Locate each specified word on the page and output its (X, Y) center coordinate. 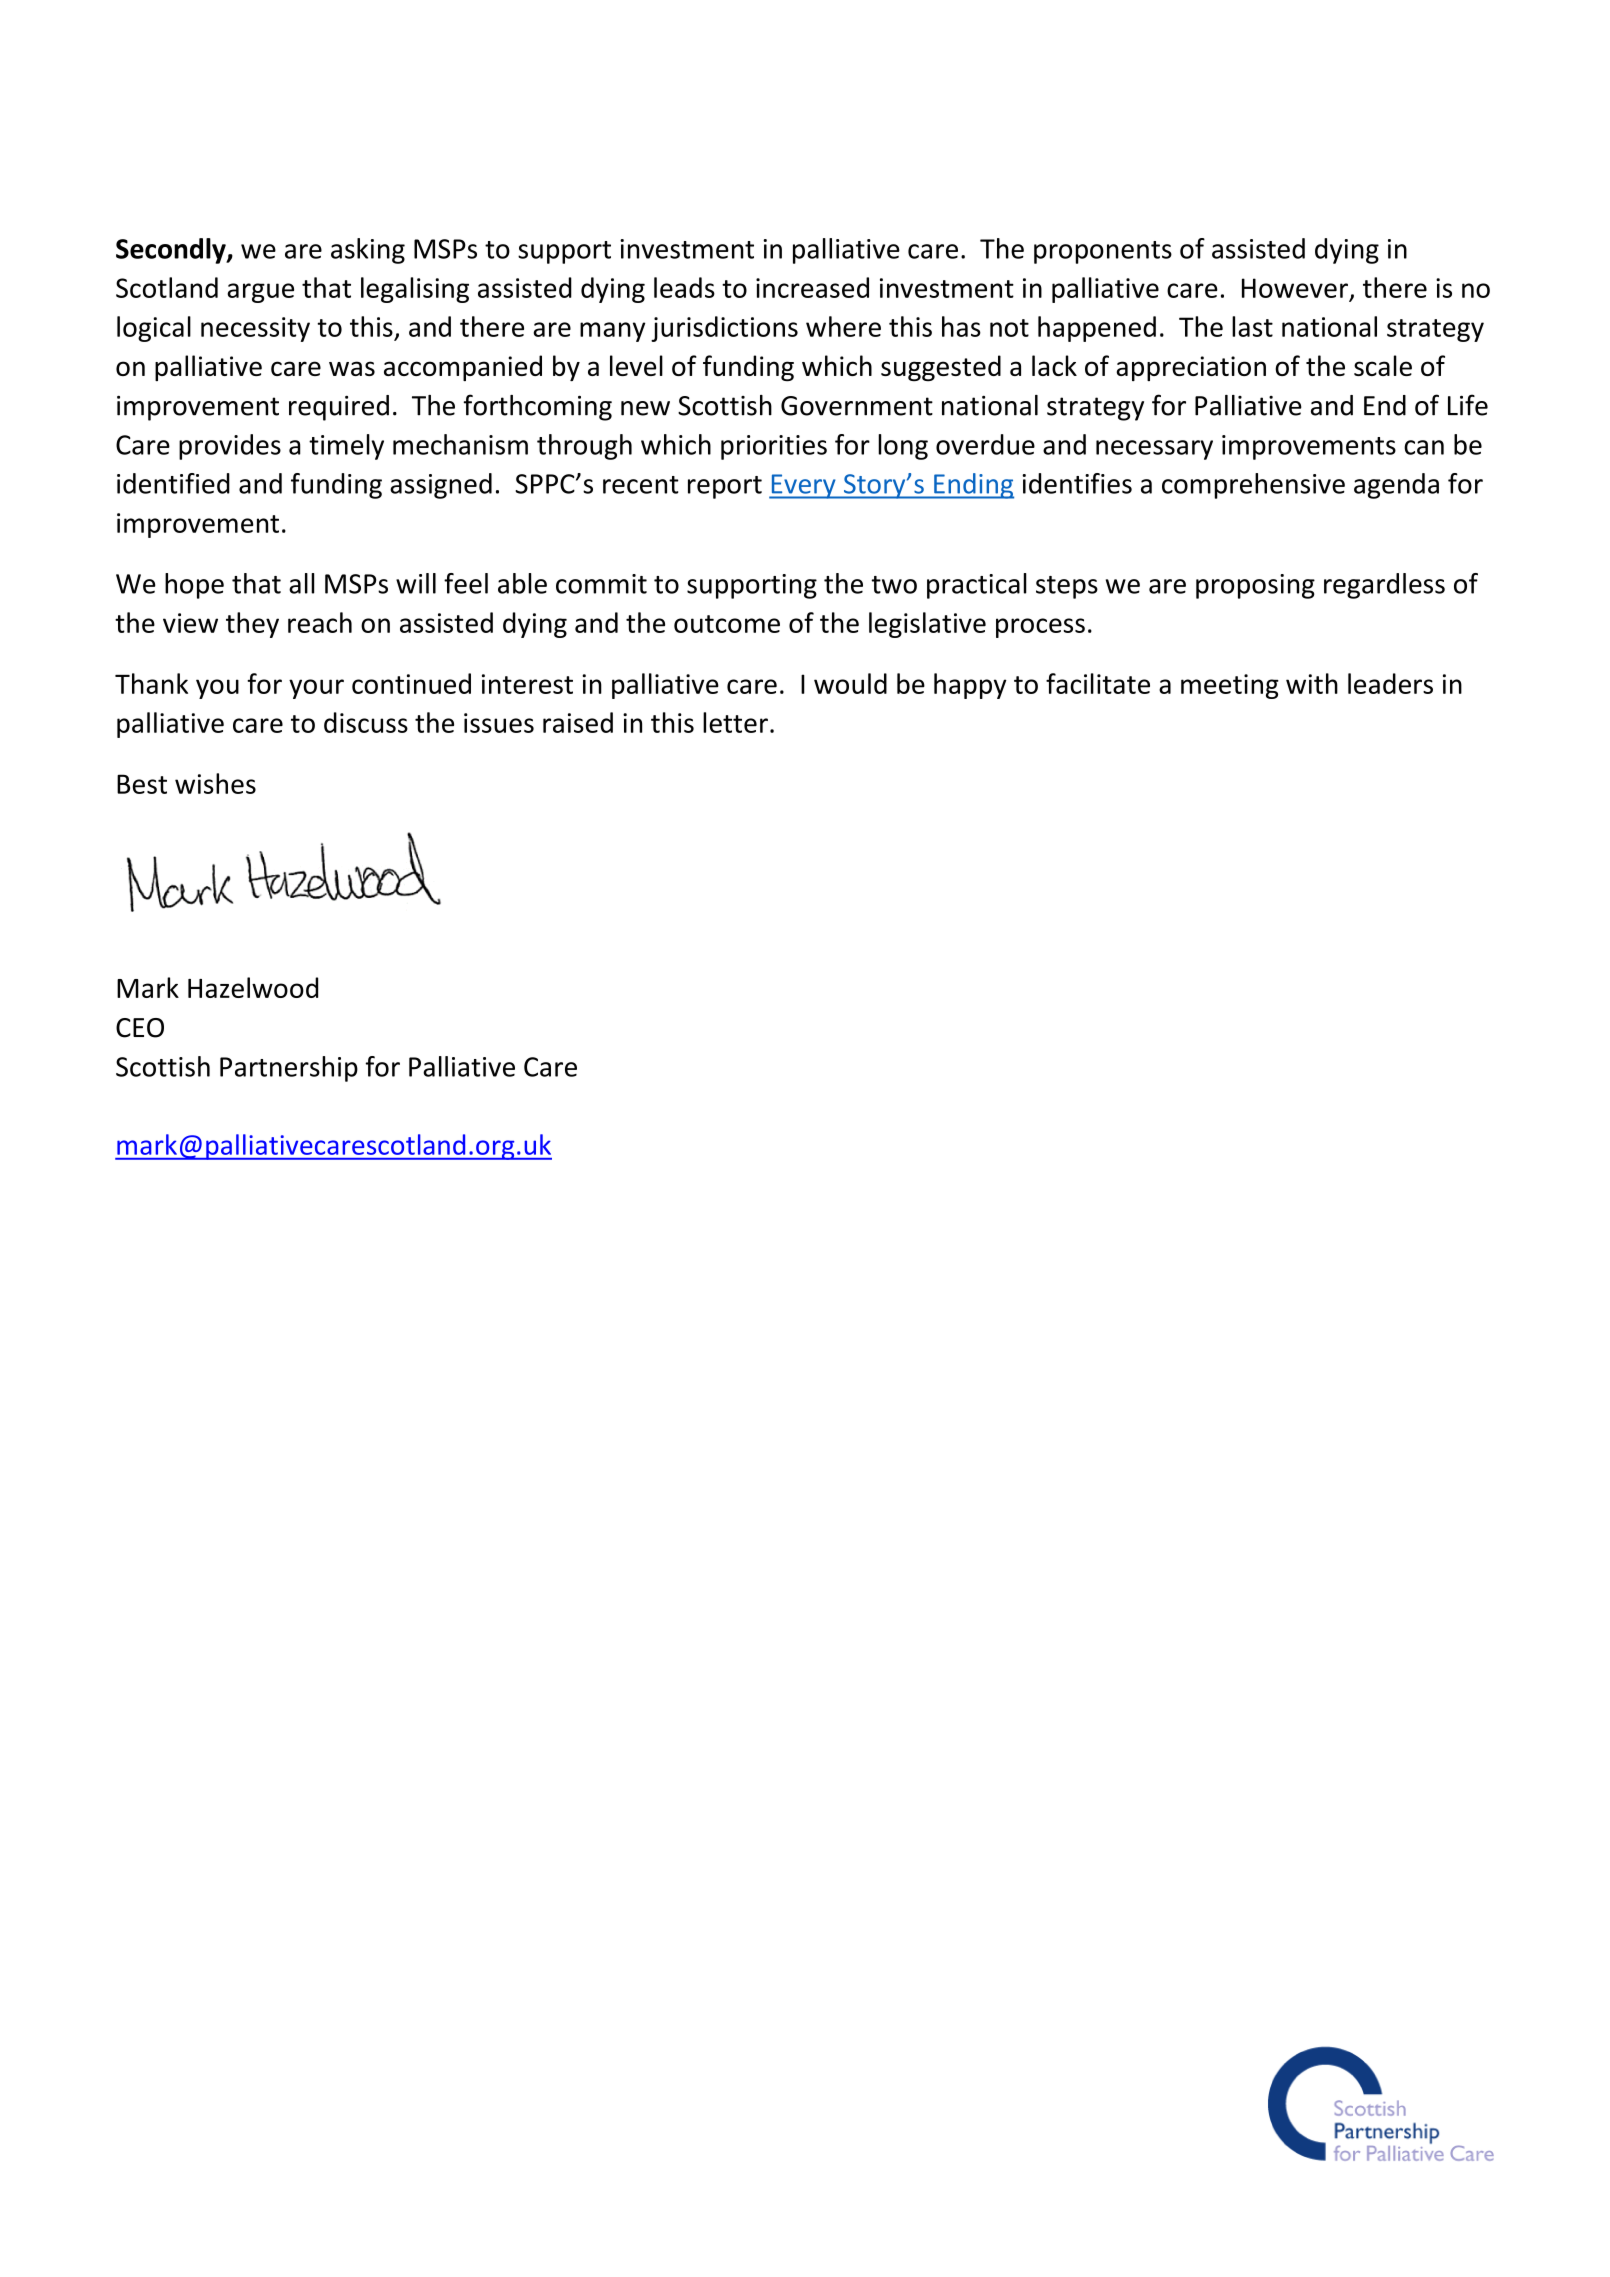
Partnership (289, 1069)
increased (812, 287)
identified (173, 483)
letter (735, 722)
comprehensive (1253, 486)
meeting (1230, 686)
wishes (215, 783)
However (1295, 288)
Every (803, 486)
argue (260, 293)
